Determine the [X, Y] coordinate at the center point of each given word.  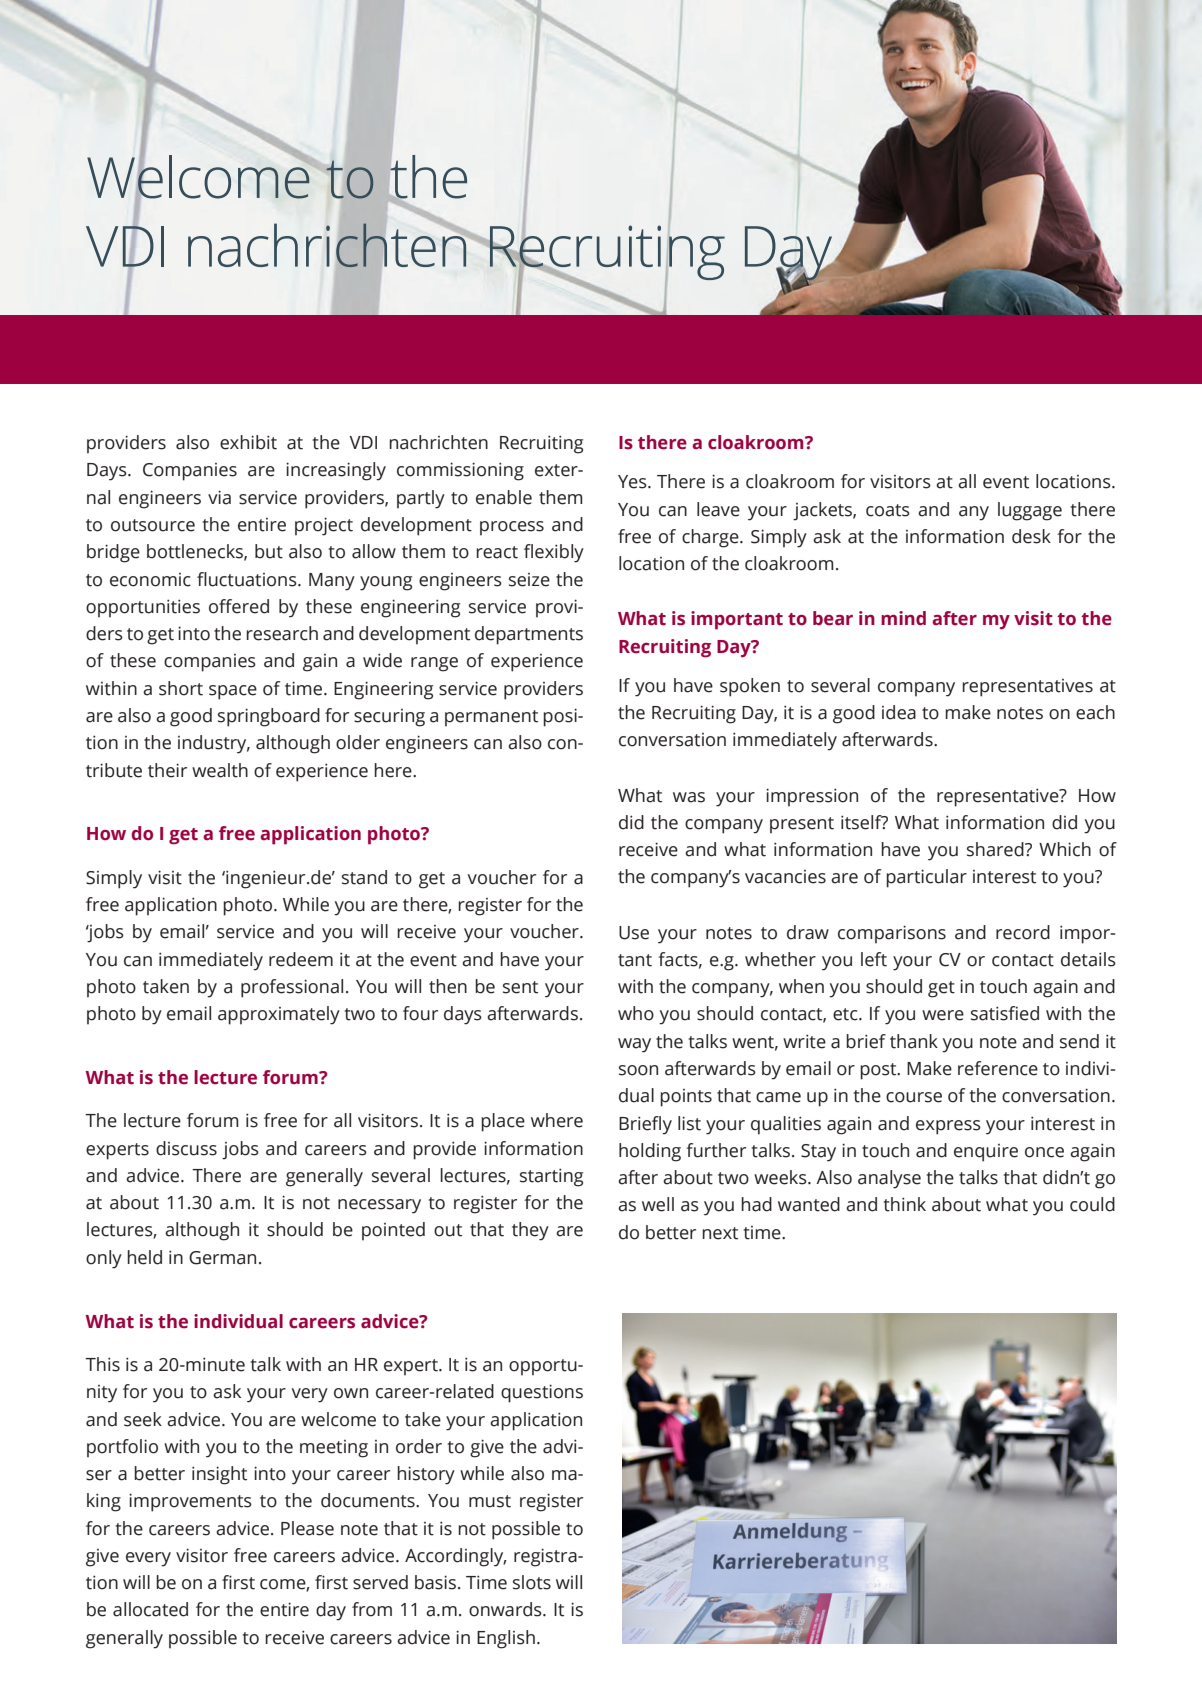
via [219, 497]
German [222, 1258]
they [530, 1231]
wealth [220, 770]
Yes [633, 482]
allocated [150, 1609]
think [904, 1204]
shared [996, 849]
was [689, 797]
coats [888, 510]
